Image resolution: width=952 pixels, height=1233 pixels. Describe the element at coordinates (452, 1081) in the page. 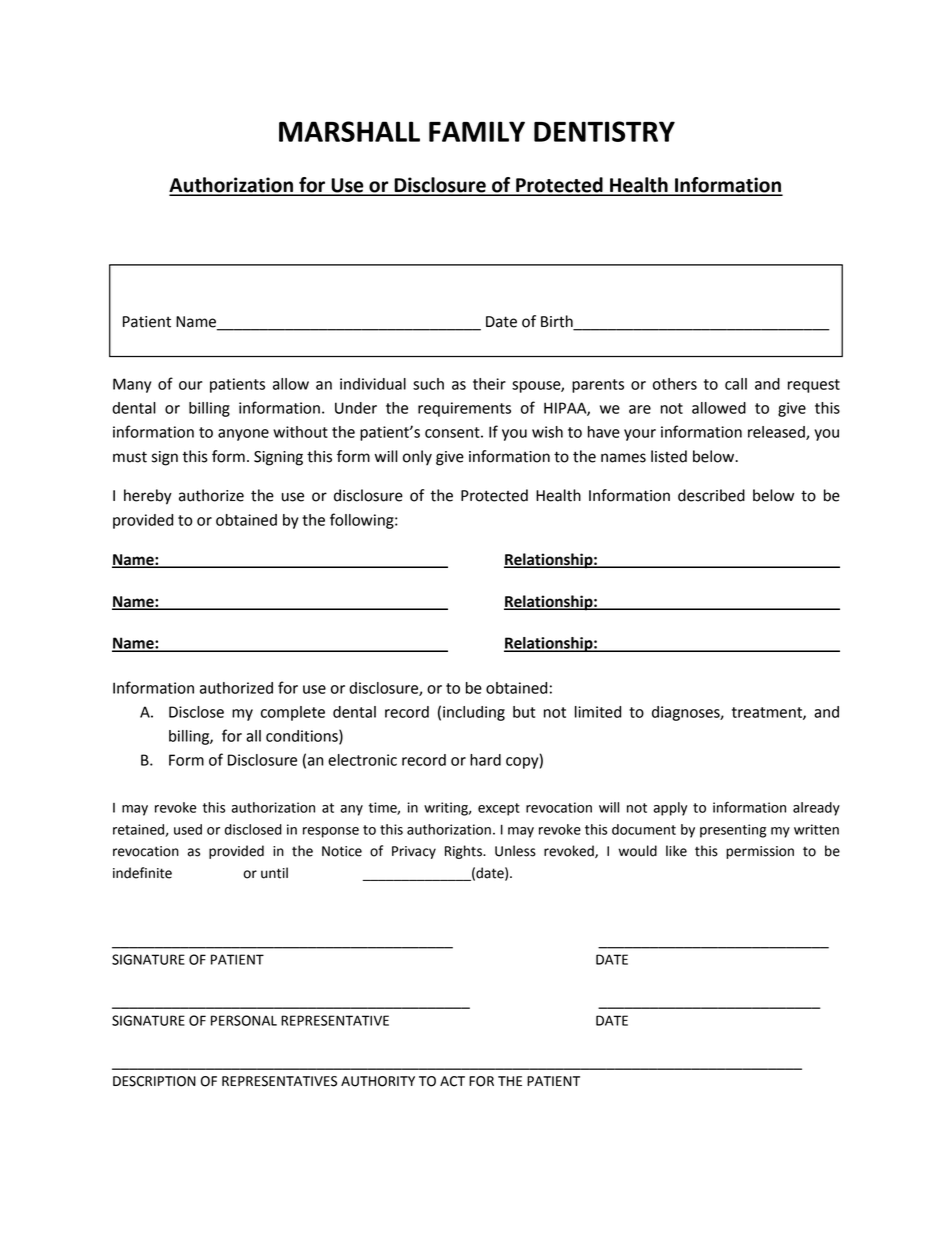

I see `ACT` at that location.
